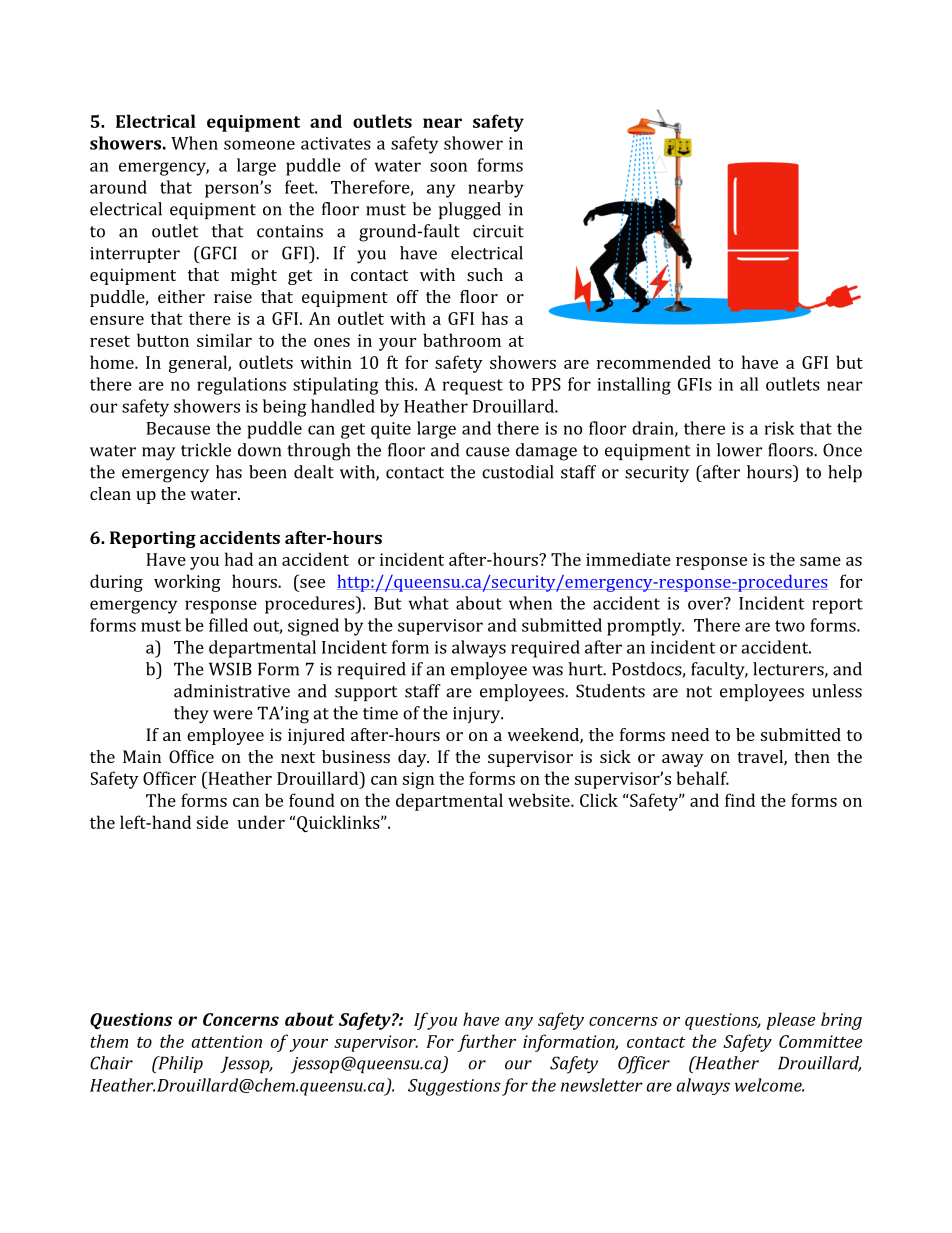  What do you see at coordinates (740, 800) in the screenshot?
I see `find` at bounding box center [740, 800].
